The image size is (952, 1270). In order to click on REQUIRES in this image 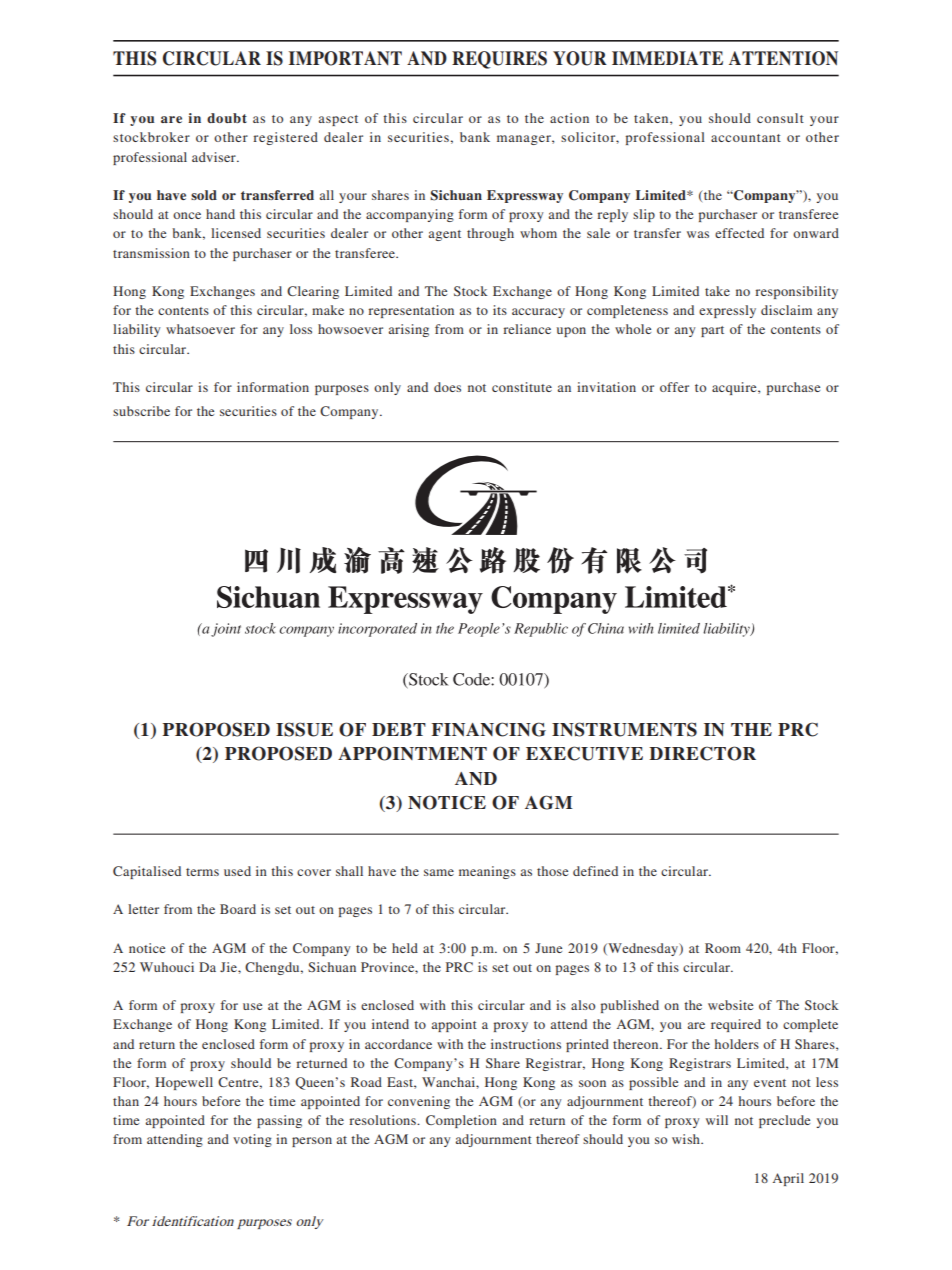, I will do `click(499, 60)`.
